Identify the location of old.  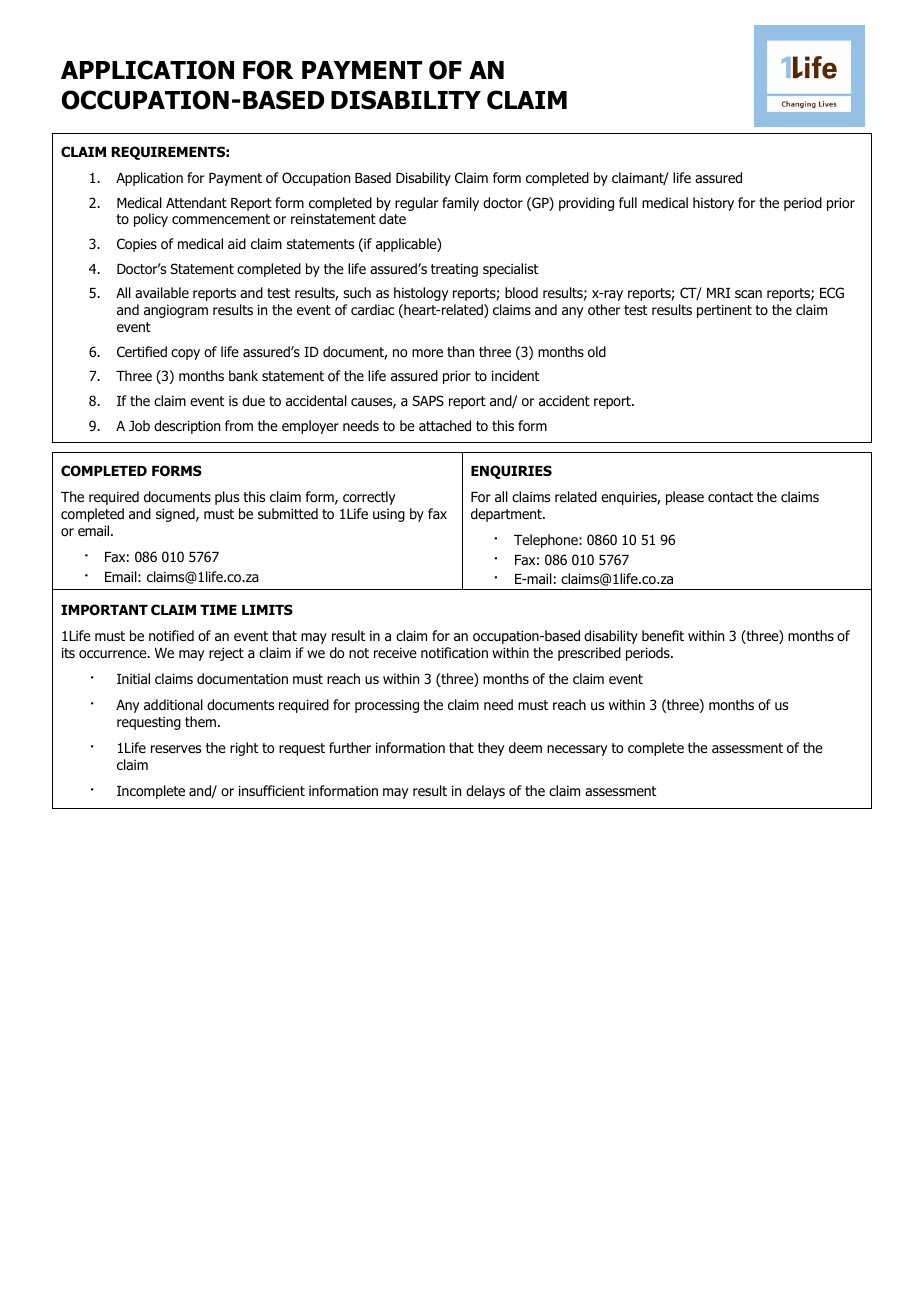
(597, 352).
